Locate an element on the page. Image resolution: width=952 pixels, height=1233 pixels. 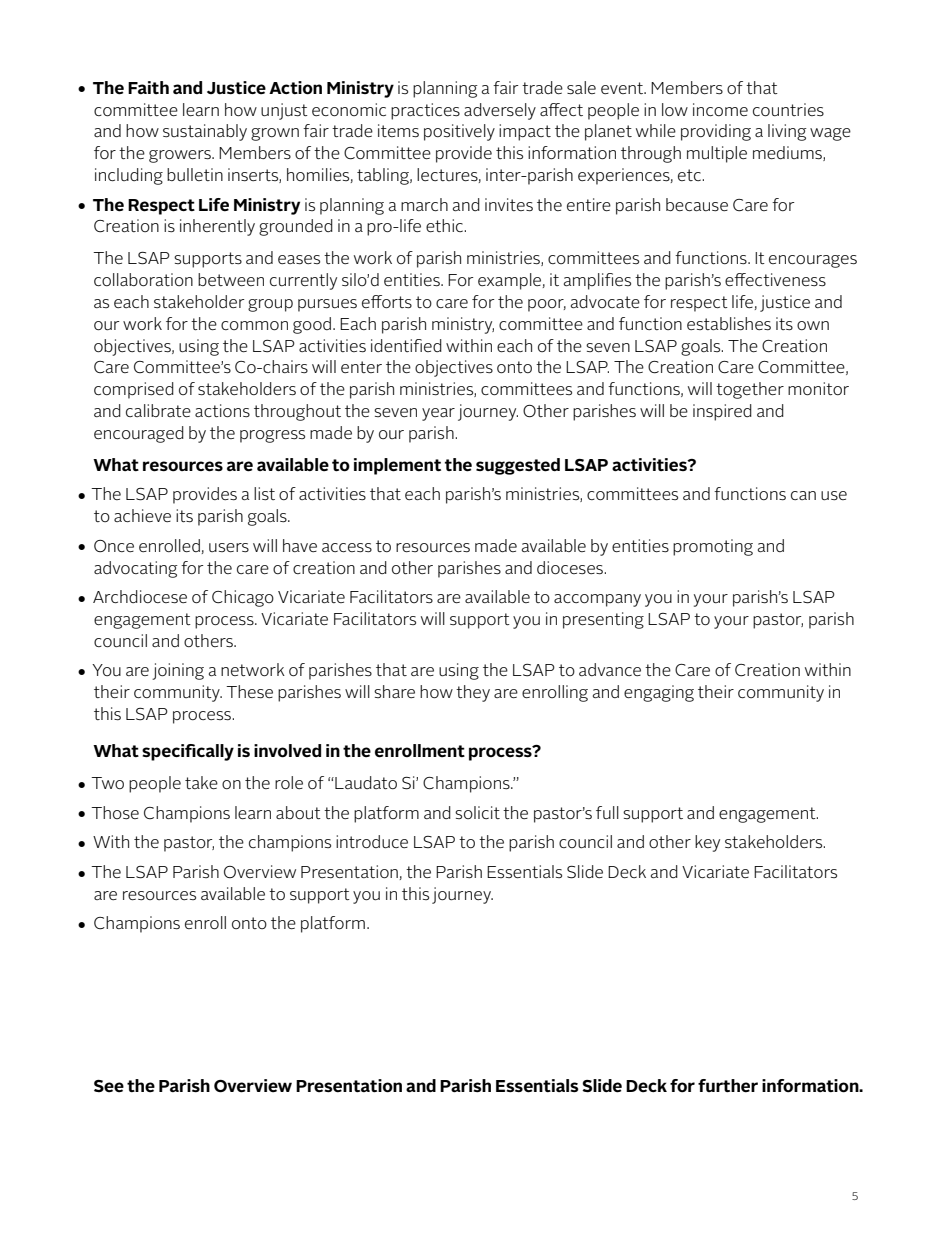
accompany is located at coordinates (597, 600).
